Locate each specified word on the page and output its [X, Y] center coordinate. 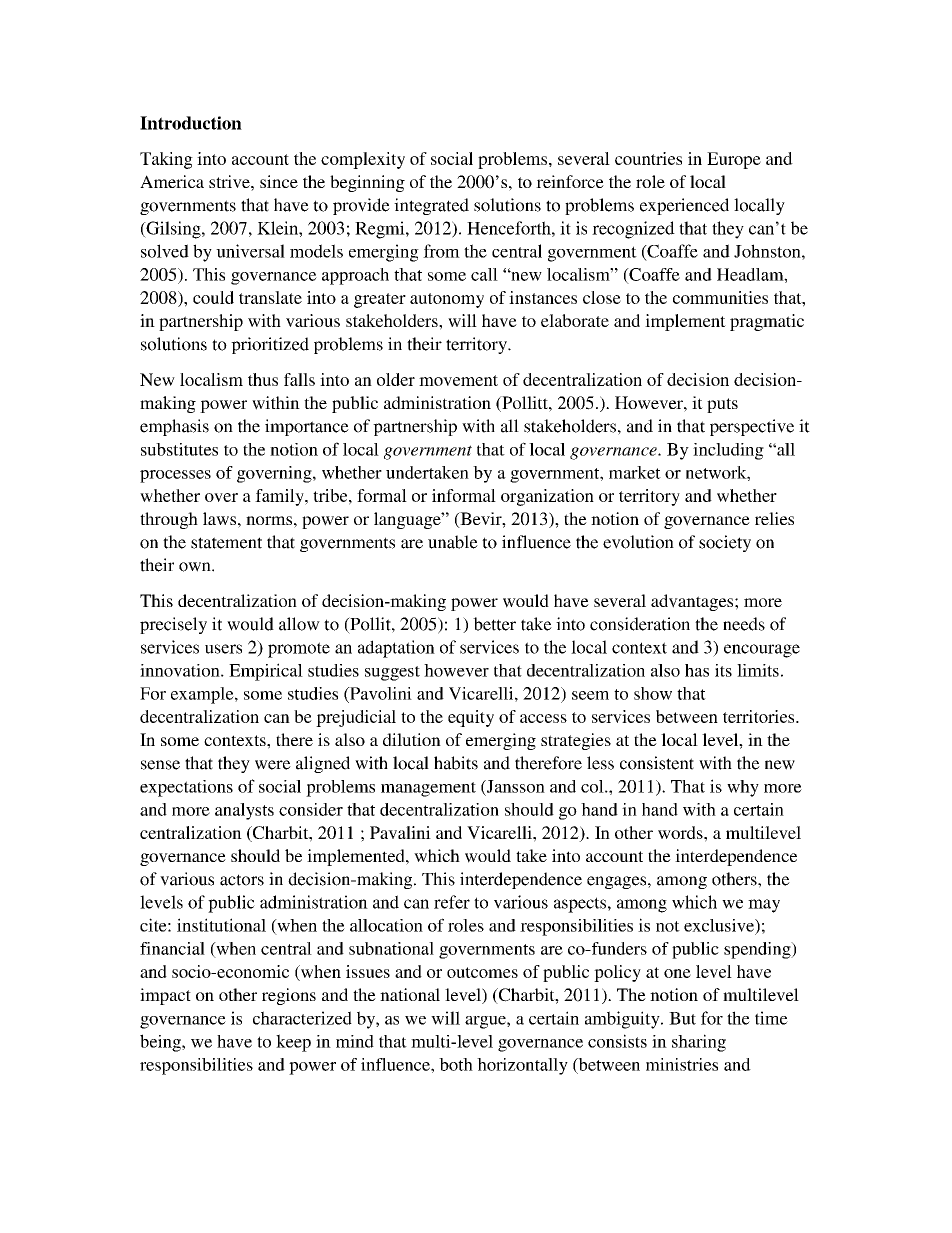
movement [458, 380]
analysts [244, 811]
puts [722, 405]
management [428, 789]
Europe [734, 160]
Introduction [191, 123]
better [494, 624]
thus [263, 379]
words [681, 832]
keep [293, 1043]
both [456, 1064]
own [196, 567]
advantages [693, 602]
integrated [431, 206]
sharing [699, 1043]
